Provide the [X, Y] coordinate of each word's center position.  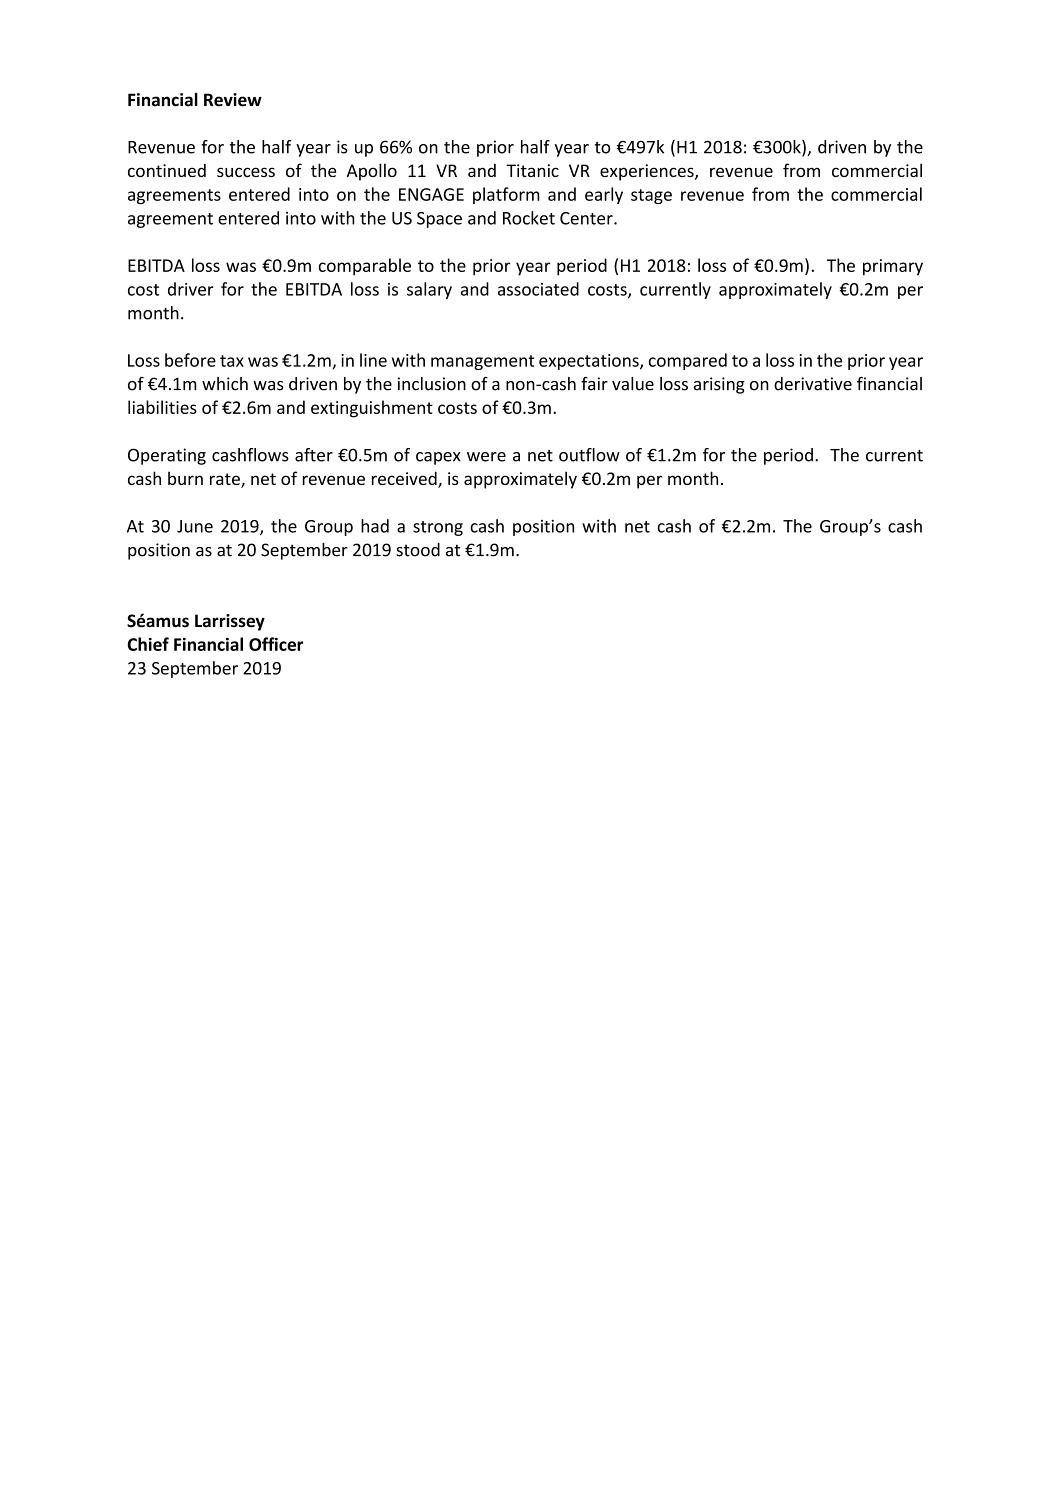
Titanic [532, 170]
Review [233, 100]
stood [418, 550]
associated [538, 289]
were [486, 457]
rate [226, 480]
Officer [276, 644]
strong [438, 528]
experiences [648, 172]
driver [191, 289]
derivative [813, 384]
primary [893, 267]
